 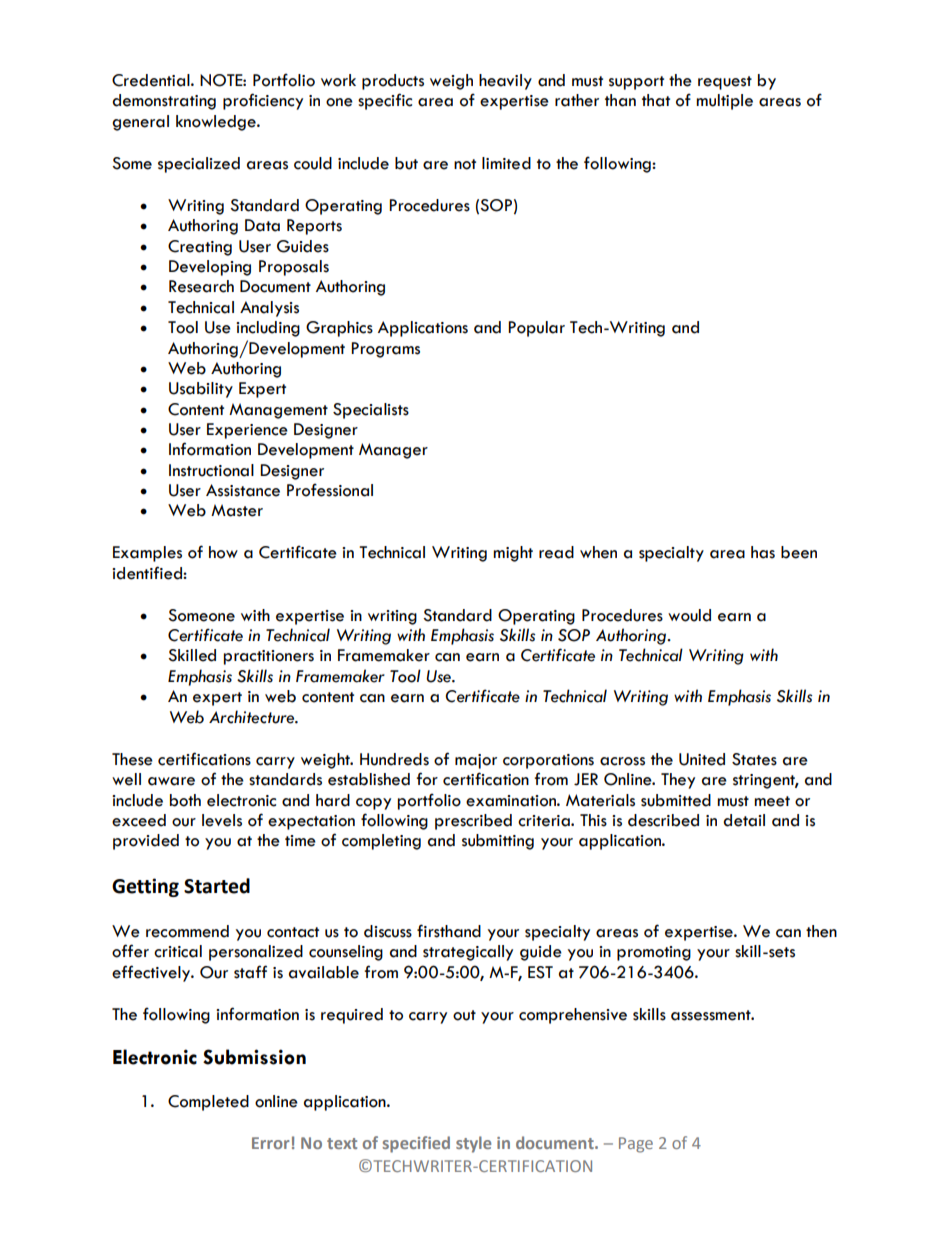 What do you see at coordinates (208, 1103) in the screenshot?
I see `Completed` at bounding box center [208, 1103].
